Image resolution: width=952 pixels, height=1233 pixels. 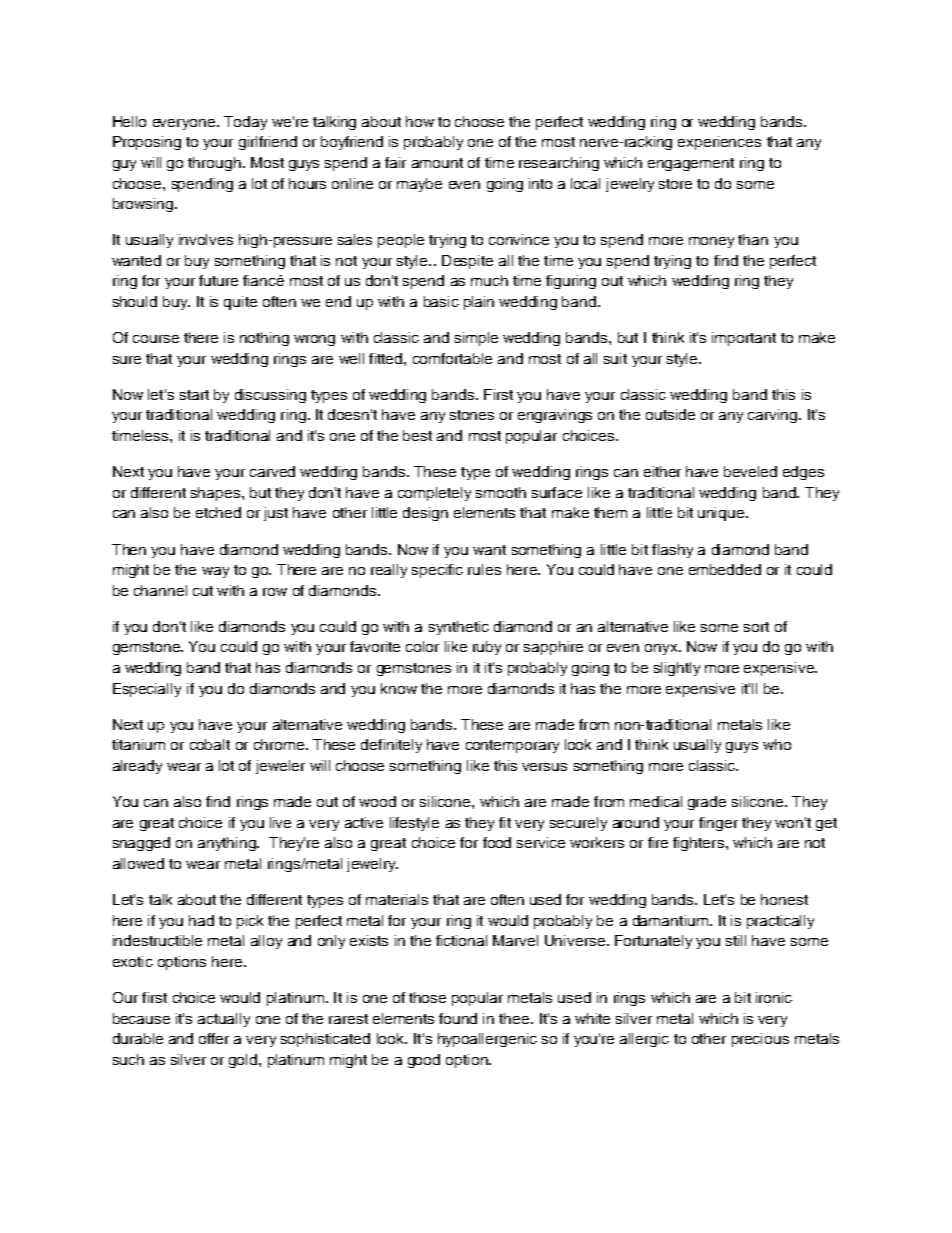 What do you see at coordinates (725, 569) in the document?
I see `embedded` at bounding box center [725, 569].
